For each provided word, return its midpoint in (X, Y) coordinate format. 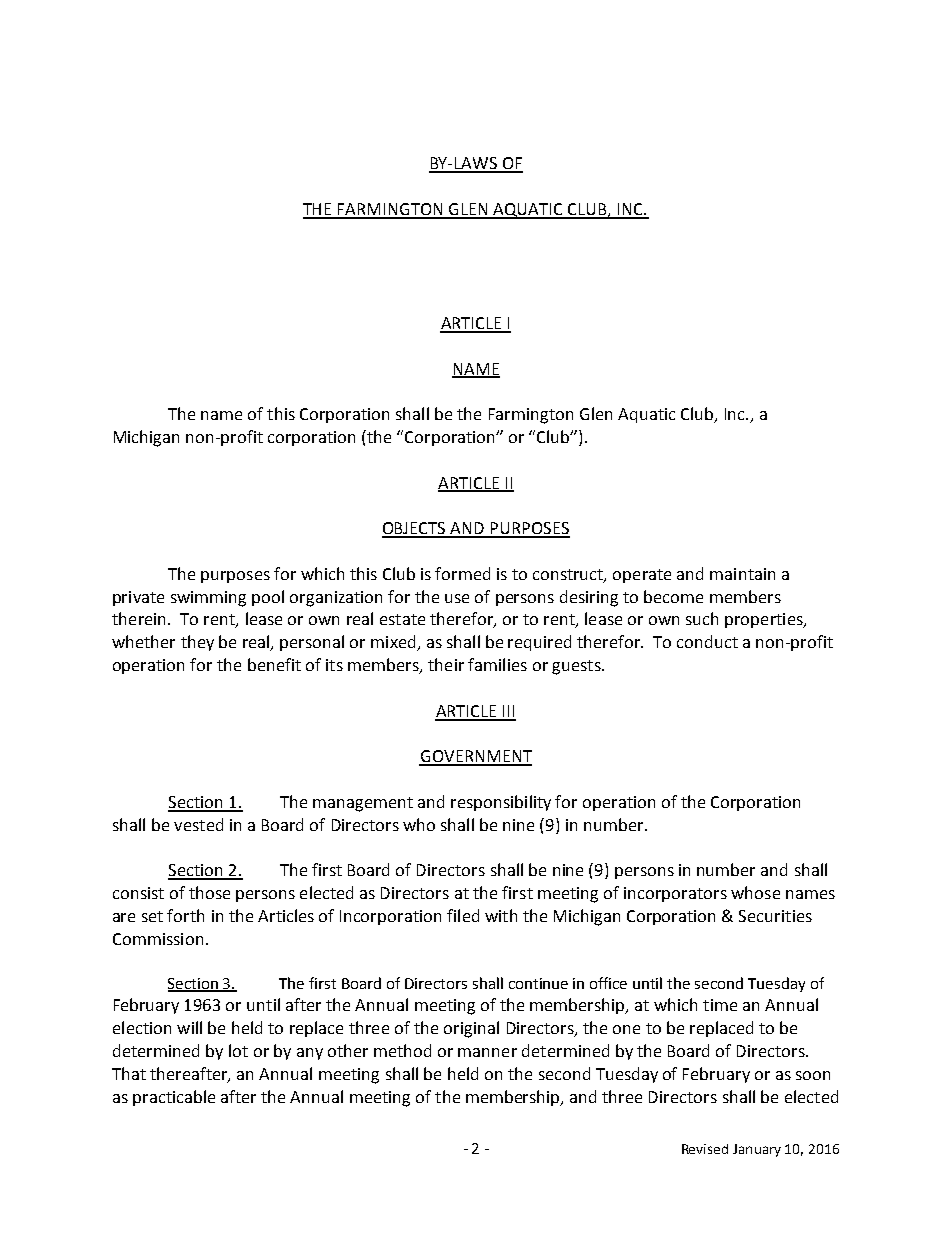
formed (462, 573)
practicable (174, 1098)
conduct (707, 641)
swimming (208, 599)
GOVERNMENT (475, 757)
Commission (158, 939)
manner (487, 1052)
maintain (742, 574)
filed (463, 915)
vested (198, 824)
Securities (775, 916)
